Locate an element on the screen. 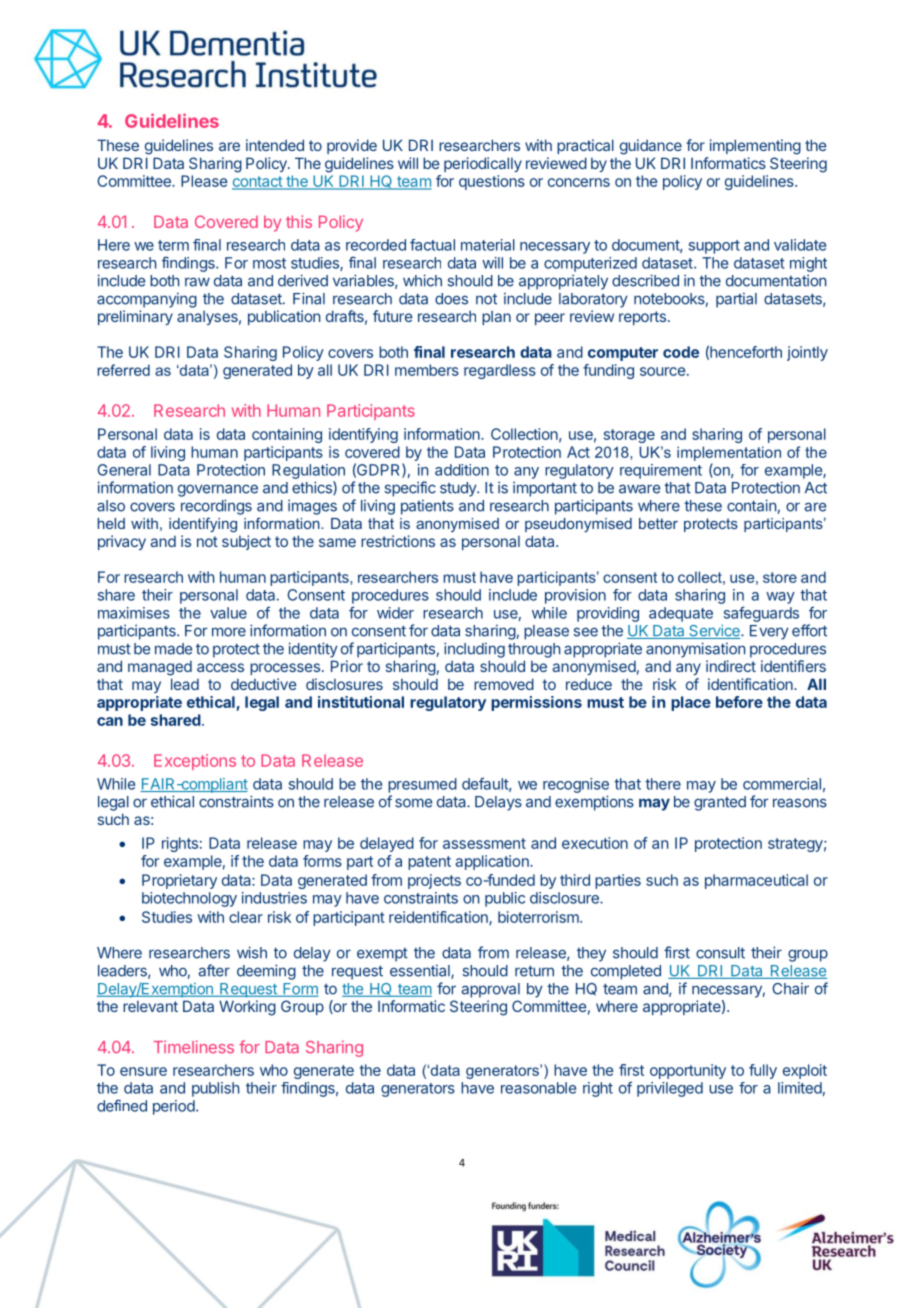 The width and height of the screenshot is (924, 1308). reasonable is located at coordinates (538, 1088).
